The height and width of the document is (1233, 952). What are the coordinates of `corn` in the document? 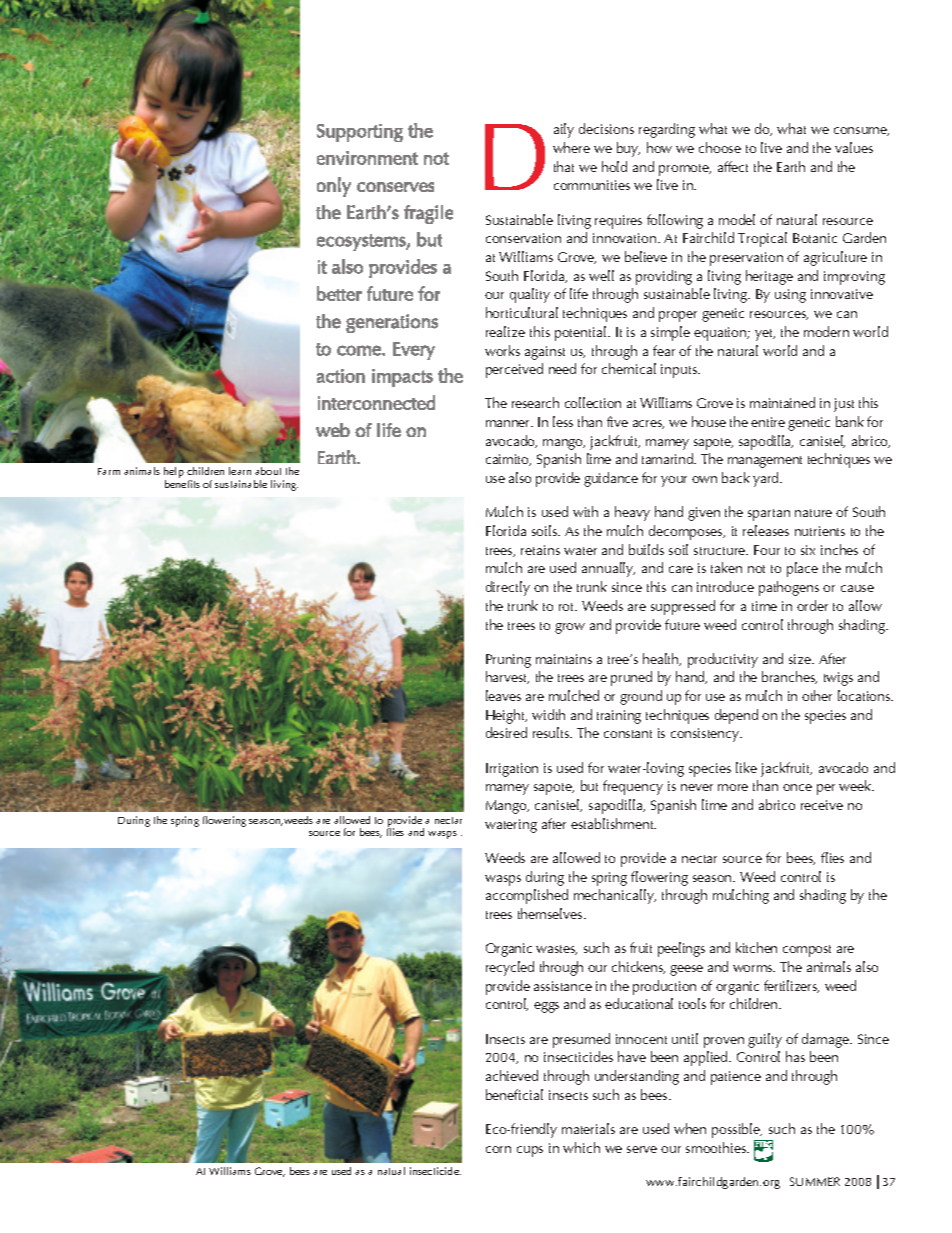 It's located at (498, 1149).
